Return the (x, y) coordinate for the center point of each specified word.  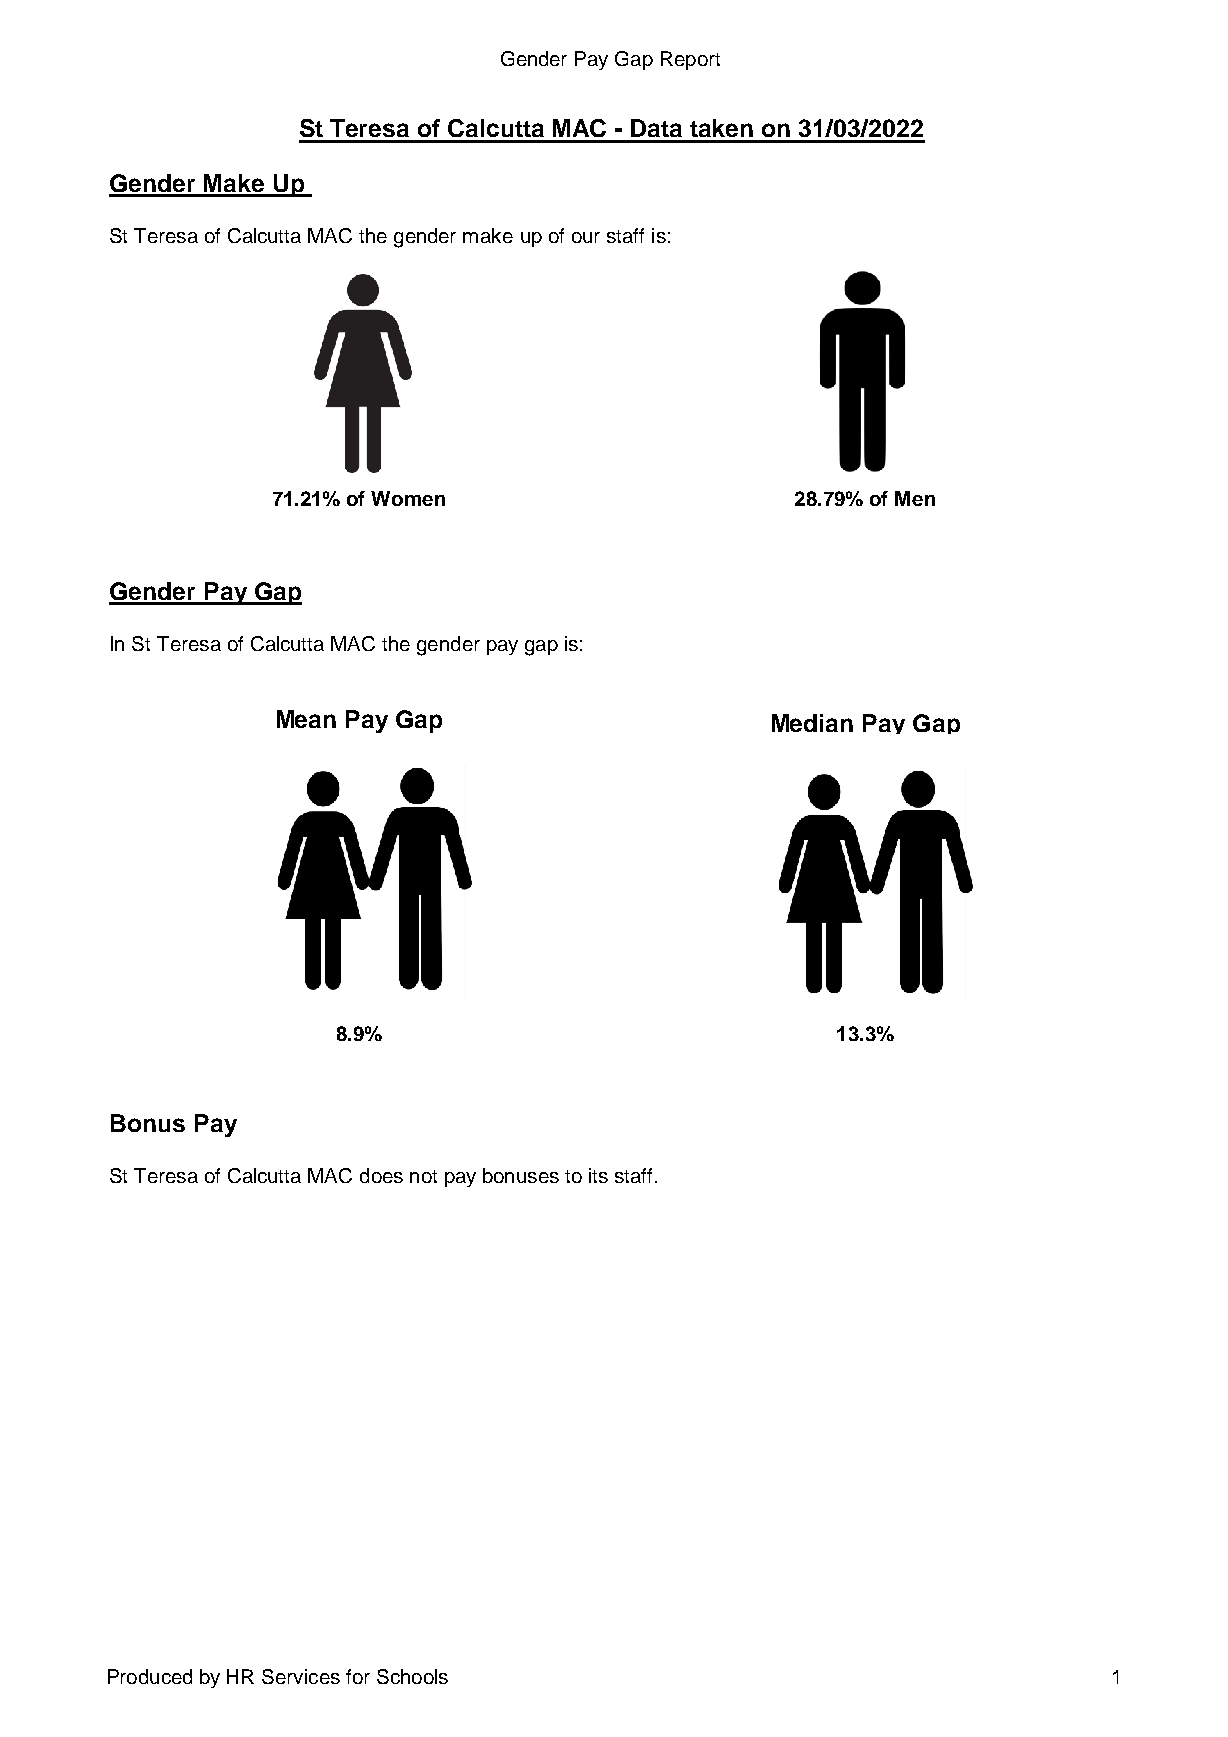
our (586, 237)
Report (690, 60)
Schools (412, 1676)
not (423, 1176)
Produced (150, 1676)
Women (408, 498)
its (598, 1175)
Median (812, 723)
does (381, 1175)
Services (301, 1676)
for (358, 1676)
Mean (306, 719)
